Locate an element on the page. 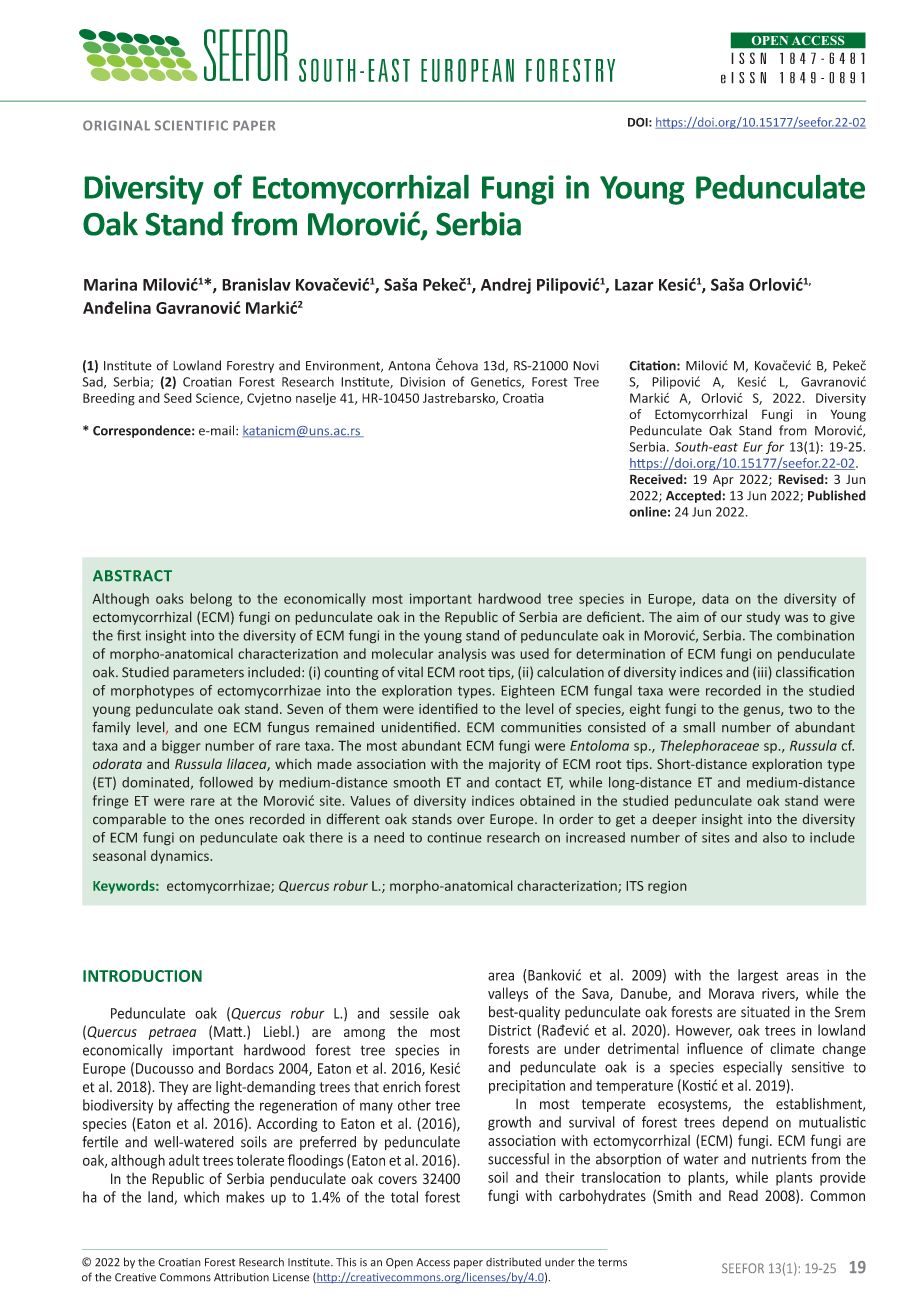  analysis is located at coordinates (462, 655).
